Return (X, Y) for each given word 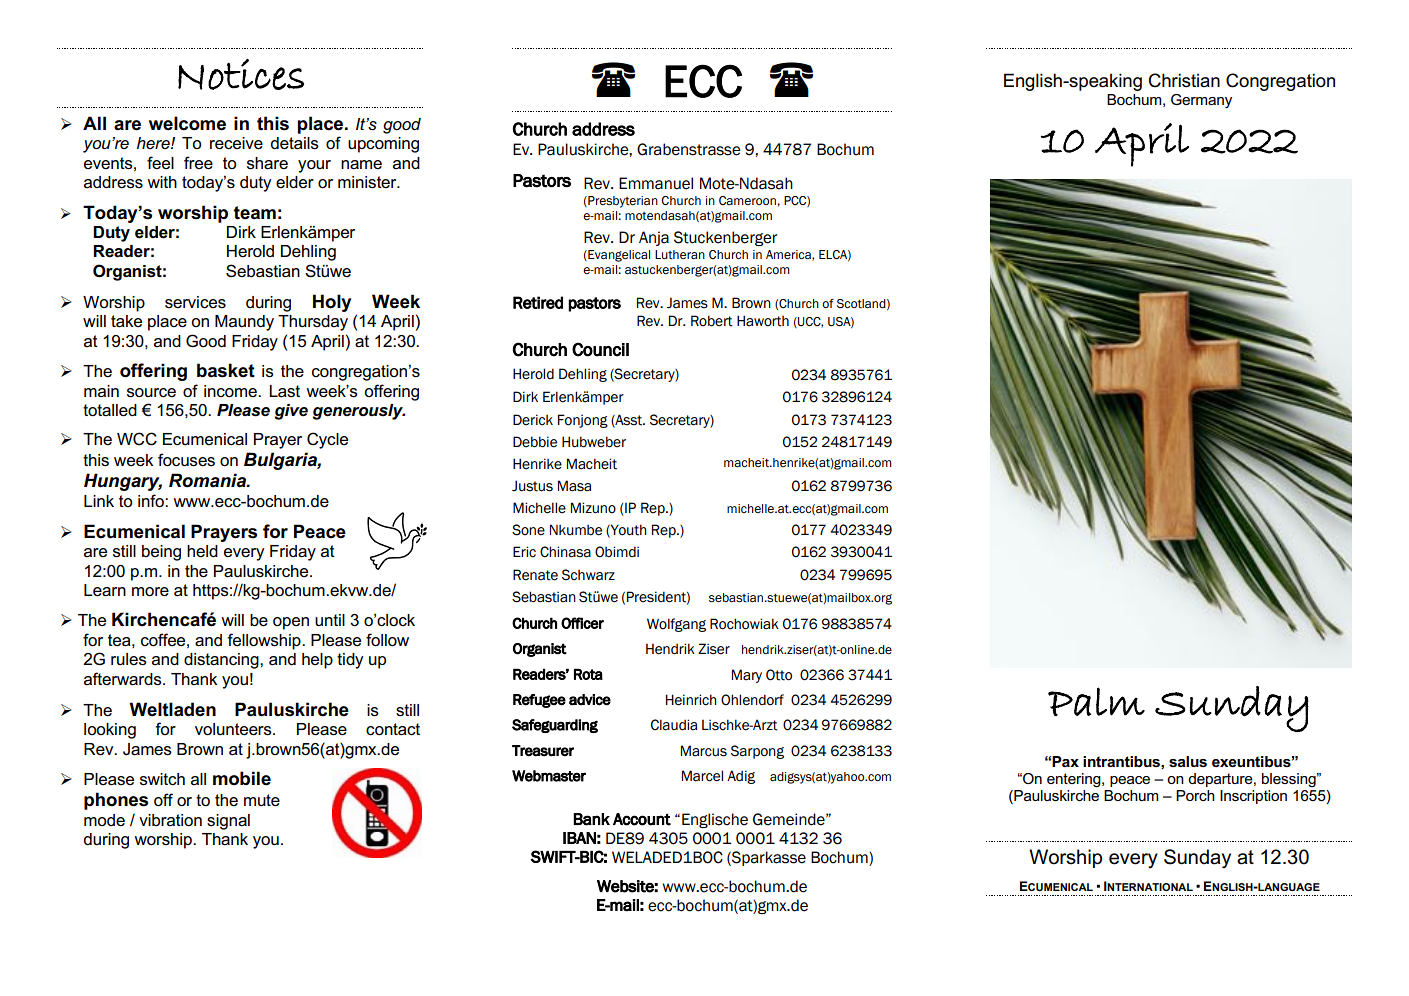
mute (262, 800)
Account (642, 819)
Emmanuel (656, 183)
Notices (241, 74)
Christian (1184, 80)
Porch (1195, 795)
